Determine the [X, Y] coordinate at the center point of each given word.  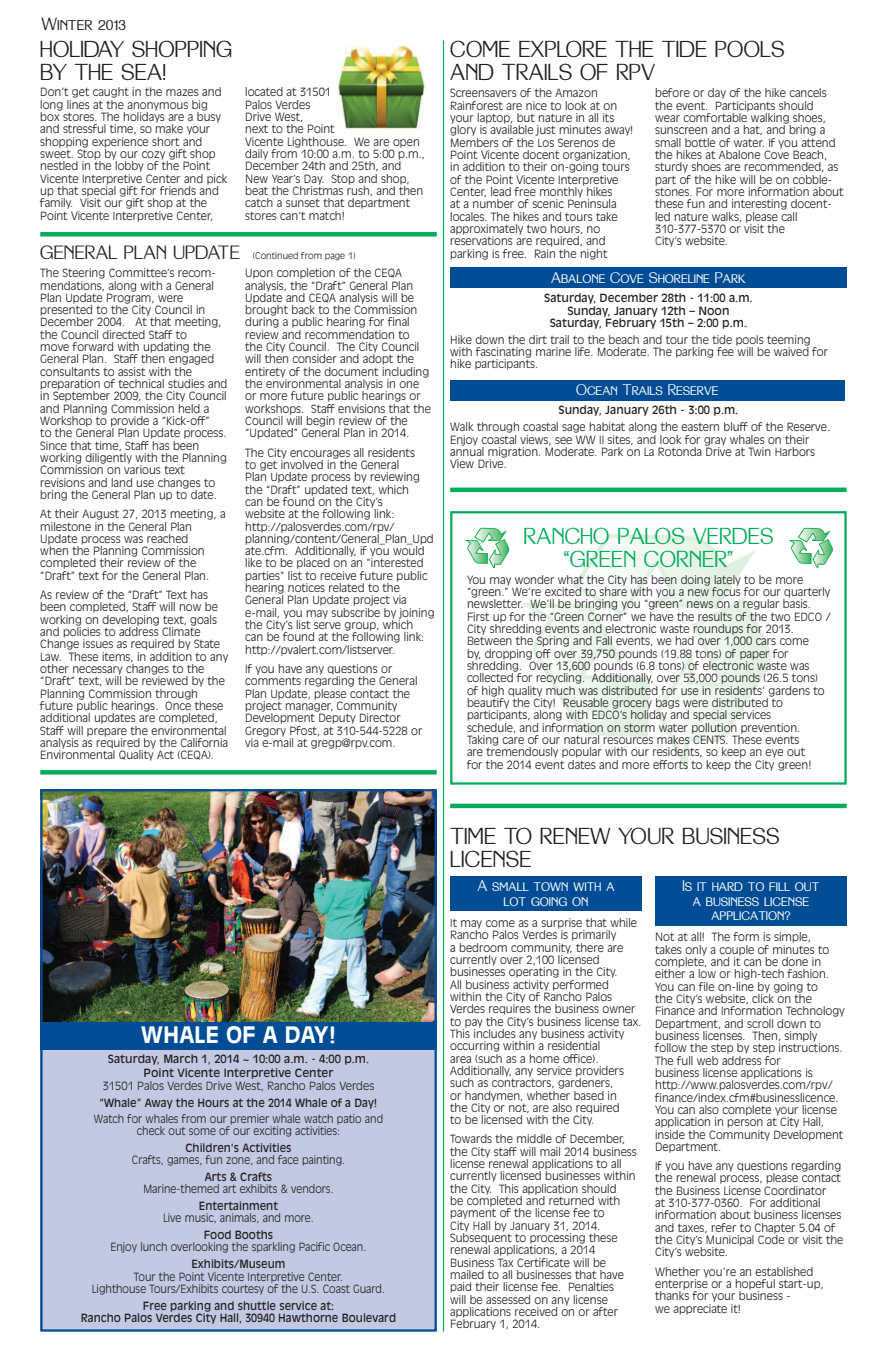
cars [766, 641]
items [117, 657]
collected [491, 676]
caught [111, 92]
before [672, 92]
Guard [368, 1288]
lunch [154, 1246]
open [405, 144]
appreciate [700, 1308]
